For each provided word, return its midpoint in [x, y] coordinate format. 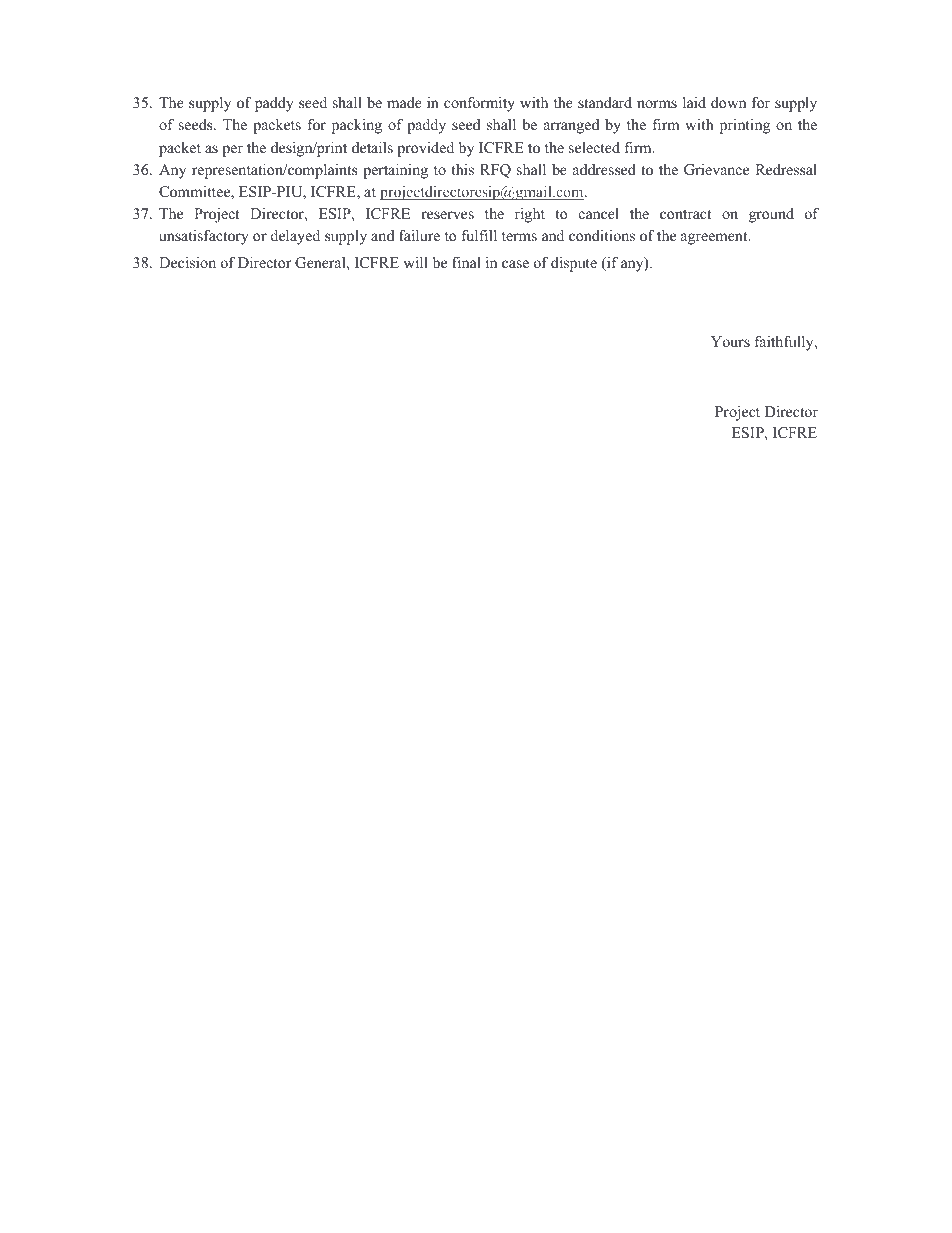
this [462, 169]
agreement [715, 238]
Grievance [716, 170]
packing [357, 126]
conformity [479, 104]
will [416, 262]
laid [694, 102]
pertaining [395, 171]
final [466, 262]
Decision [187, 262]
